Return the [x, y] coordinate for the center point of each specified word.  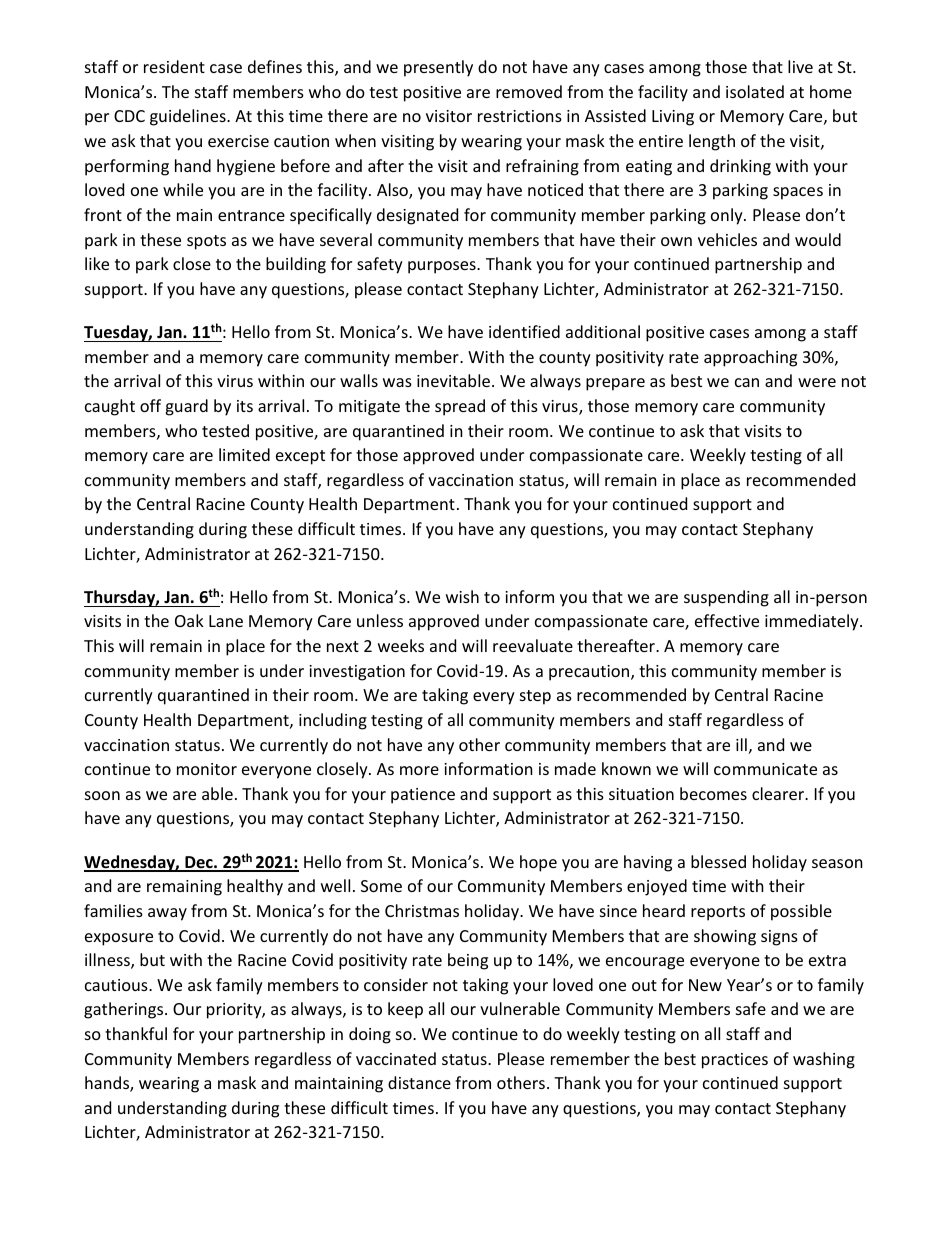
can [747, 382]
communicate [765, 769]
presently [438, 68]
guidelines [189, 117]
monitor [207, 769]
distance [419, 1082]
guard [186, 407]
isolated [755, 91]
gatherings [125, 1010]
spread [460, 407]
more [419, 770]
